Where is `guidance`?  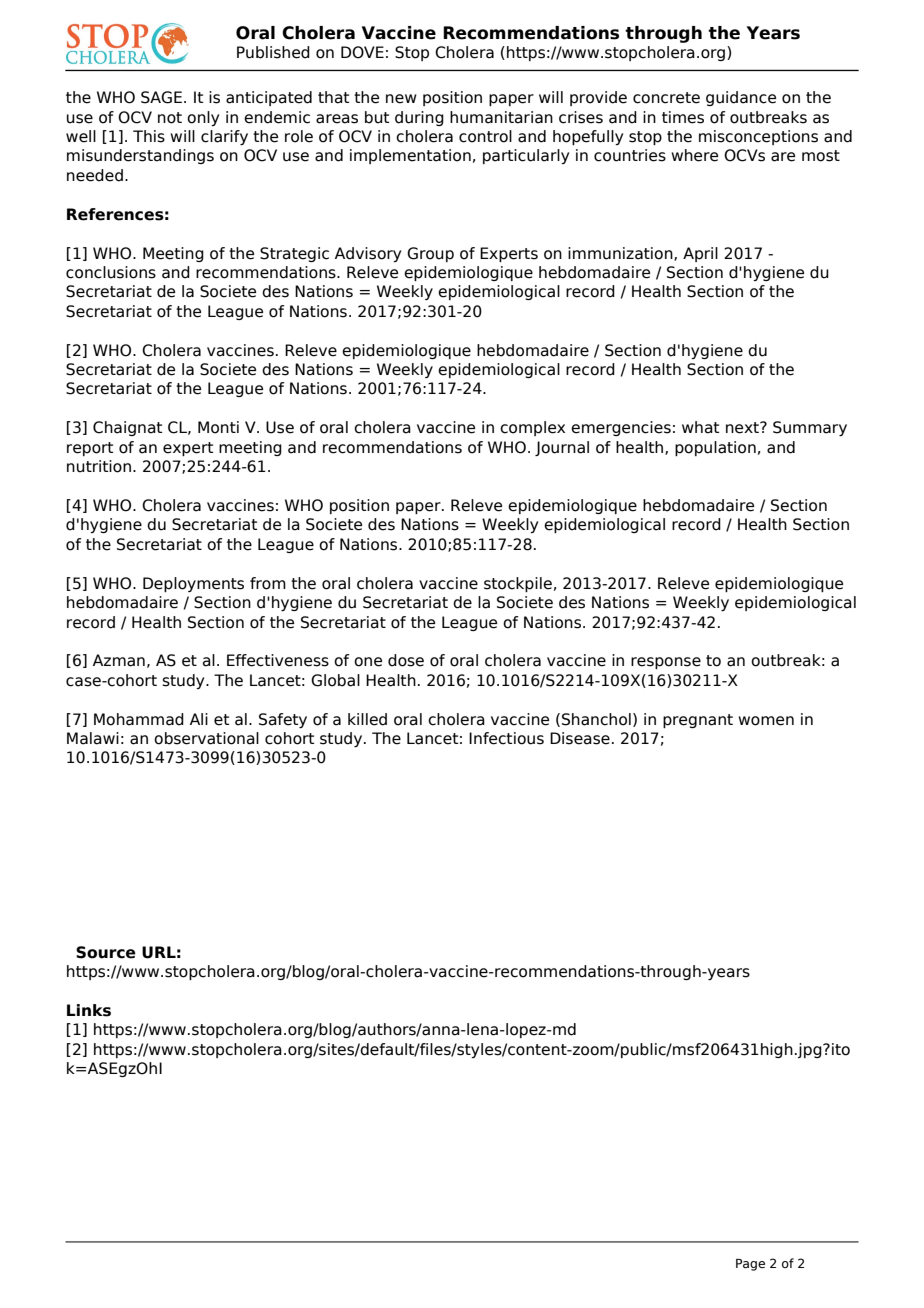 guidance is located at coordinates (741, 98).
